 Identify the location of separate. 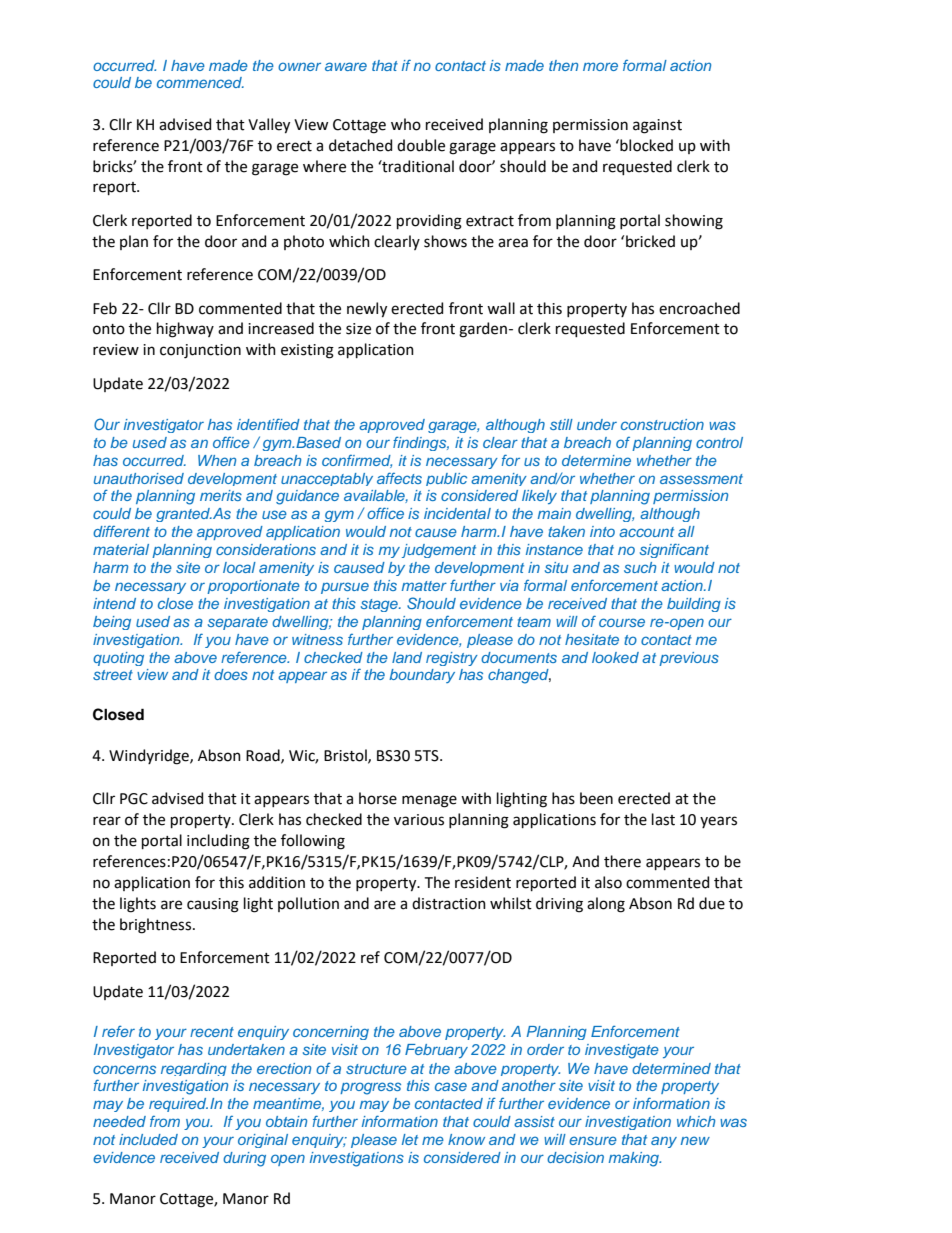
(238, 623).
